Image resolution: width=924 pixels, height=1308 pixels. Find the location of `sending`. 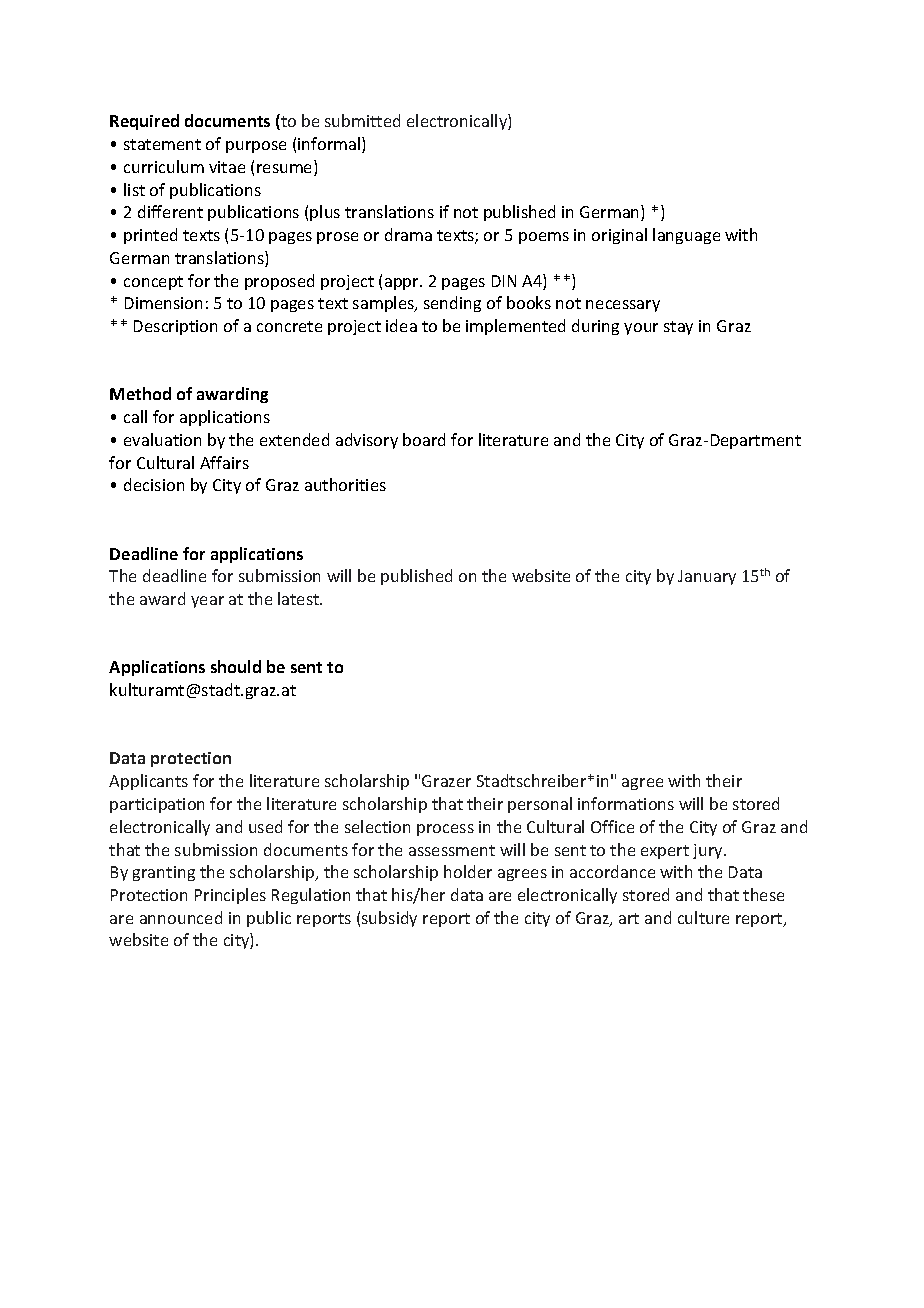

sending is located at coordinates (452, 304).
